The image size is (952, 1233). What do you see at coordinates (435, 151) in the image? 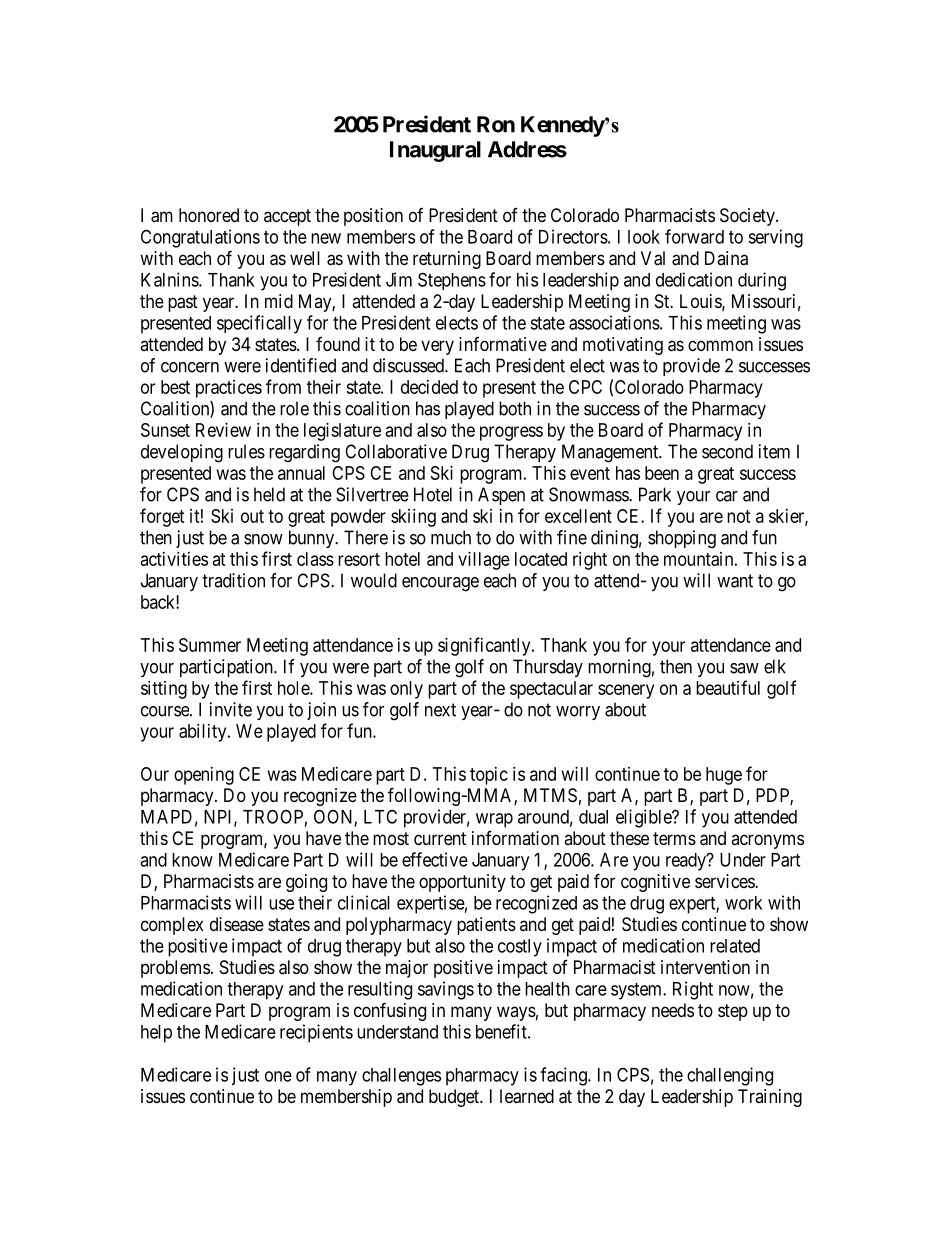
I see `Inaugural` at bounding box center [435, 151].
